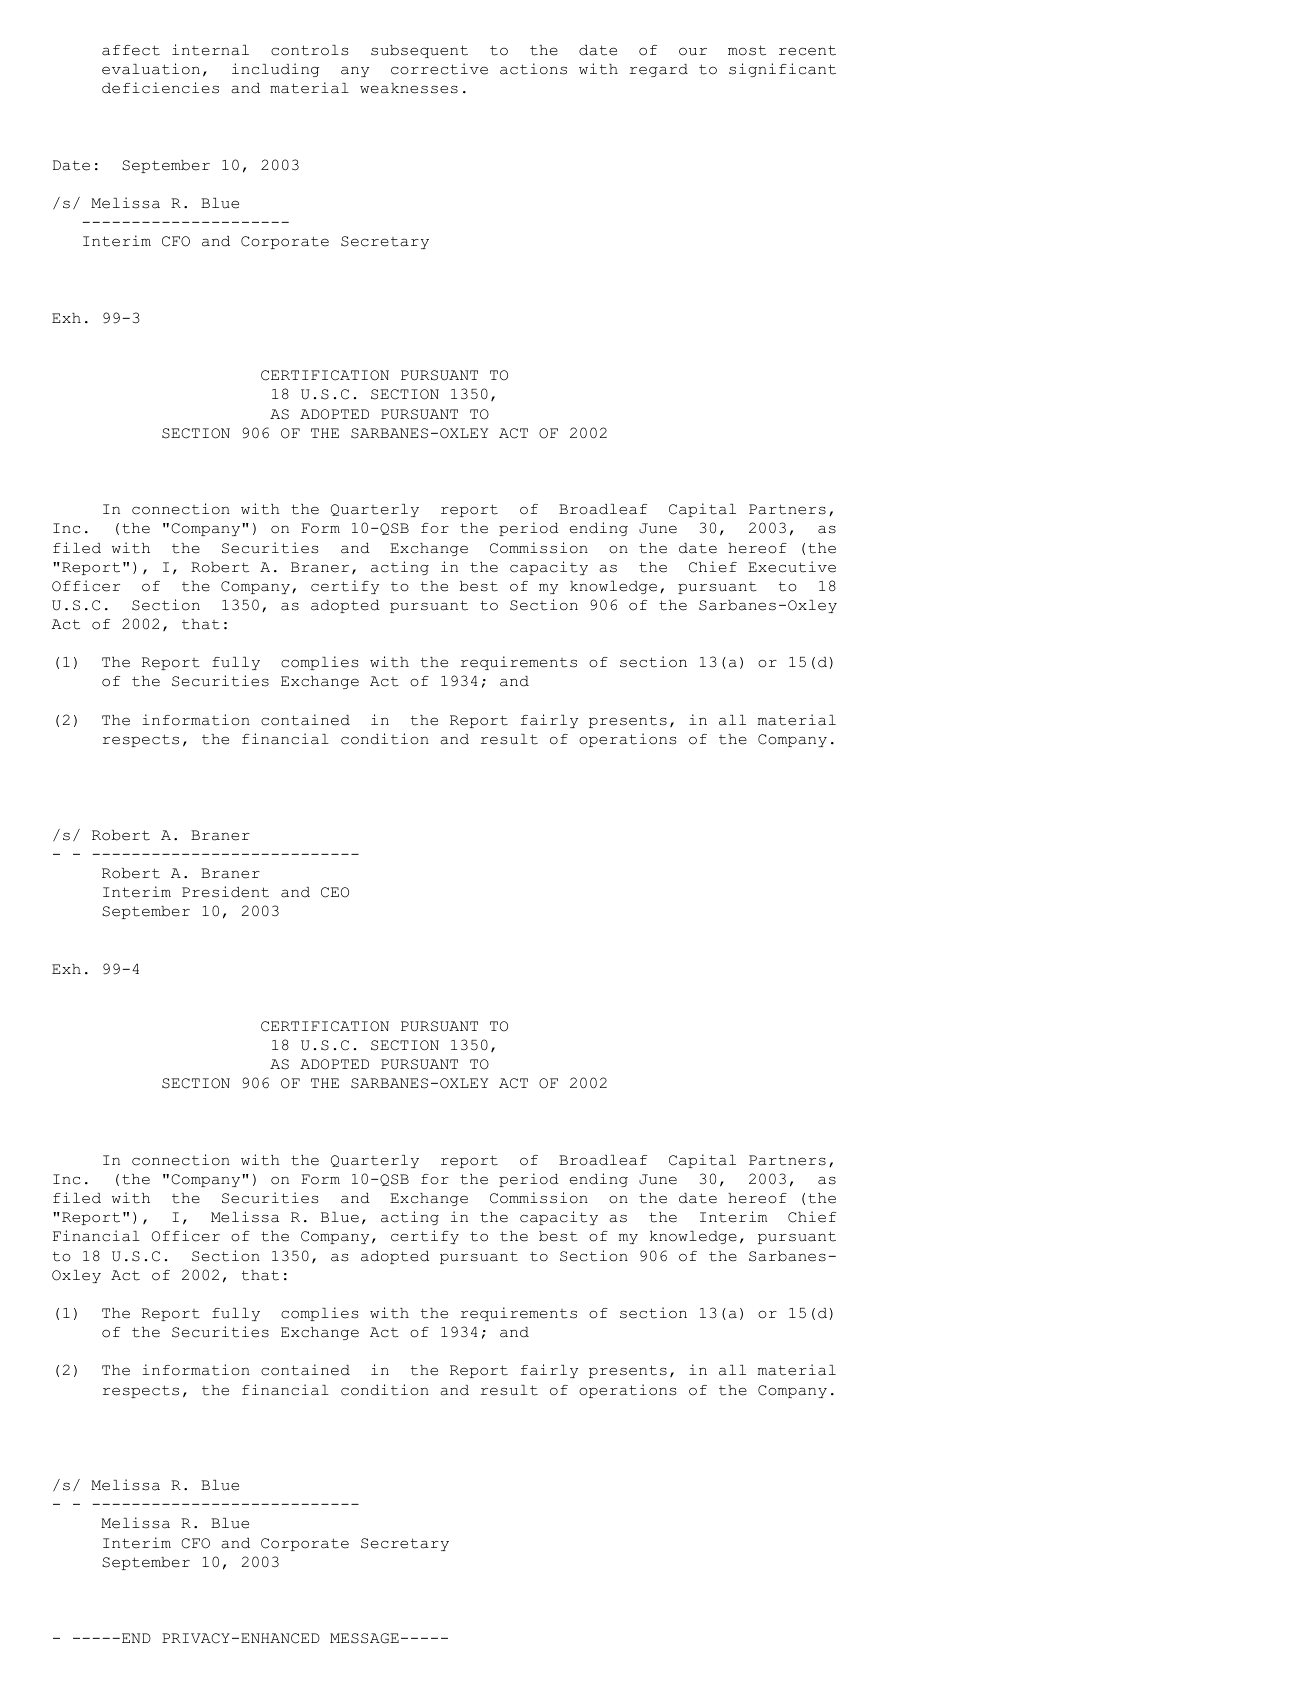 Image resolution: width=1301 pixels, height=1684 pixels. Describe the element at coordinates (160, 88) in the document. I see `deficiencies` at that location.
